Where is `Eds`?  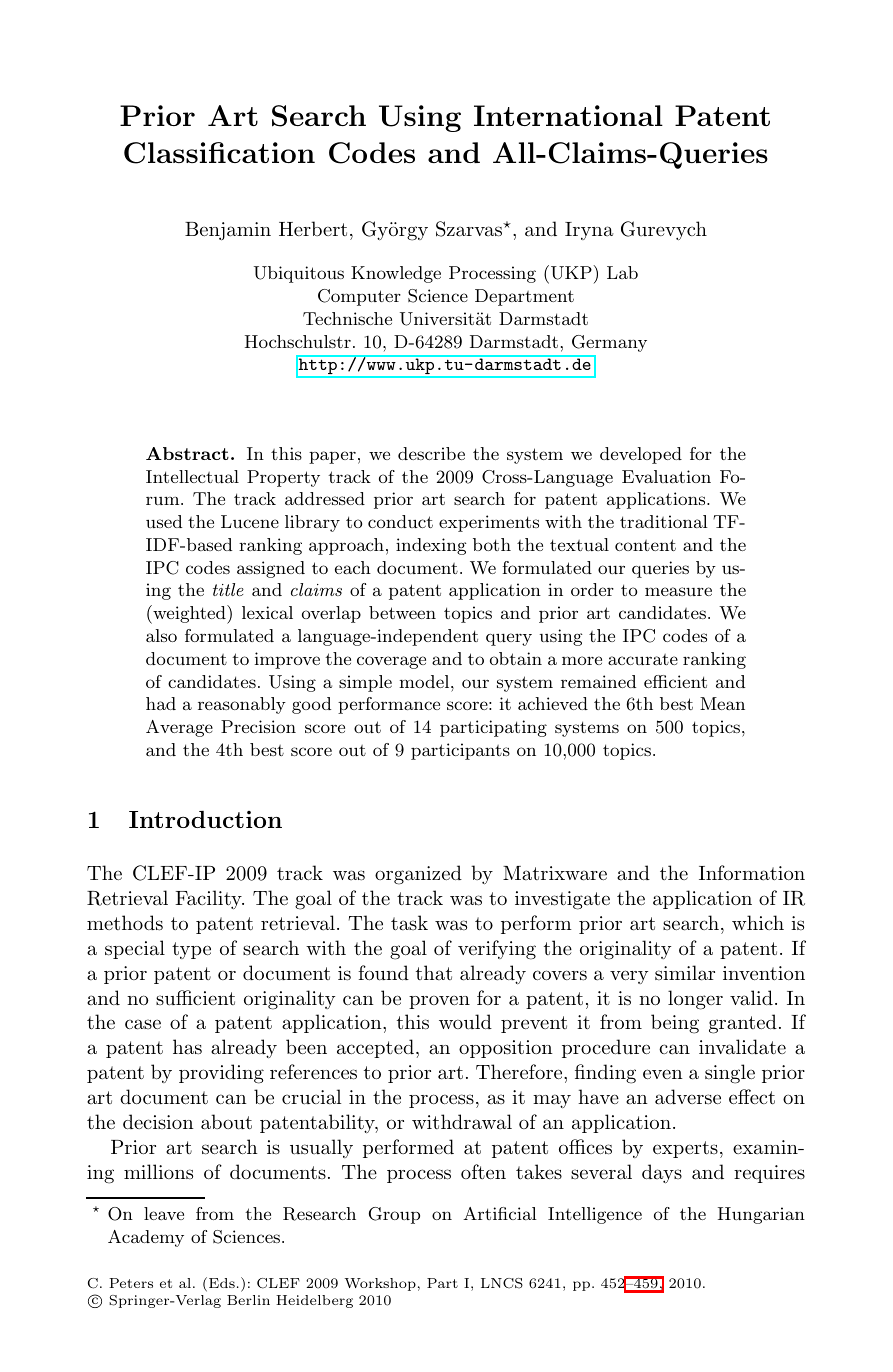 Eds is located at coordinates (222, 1283).
